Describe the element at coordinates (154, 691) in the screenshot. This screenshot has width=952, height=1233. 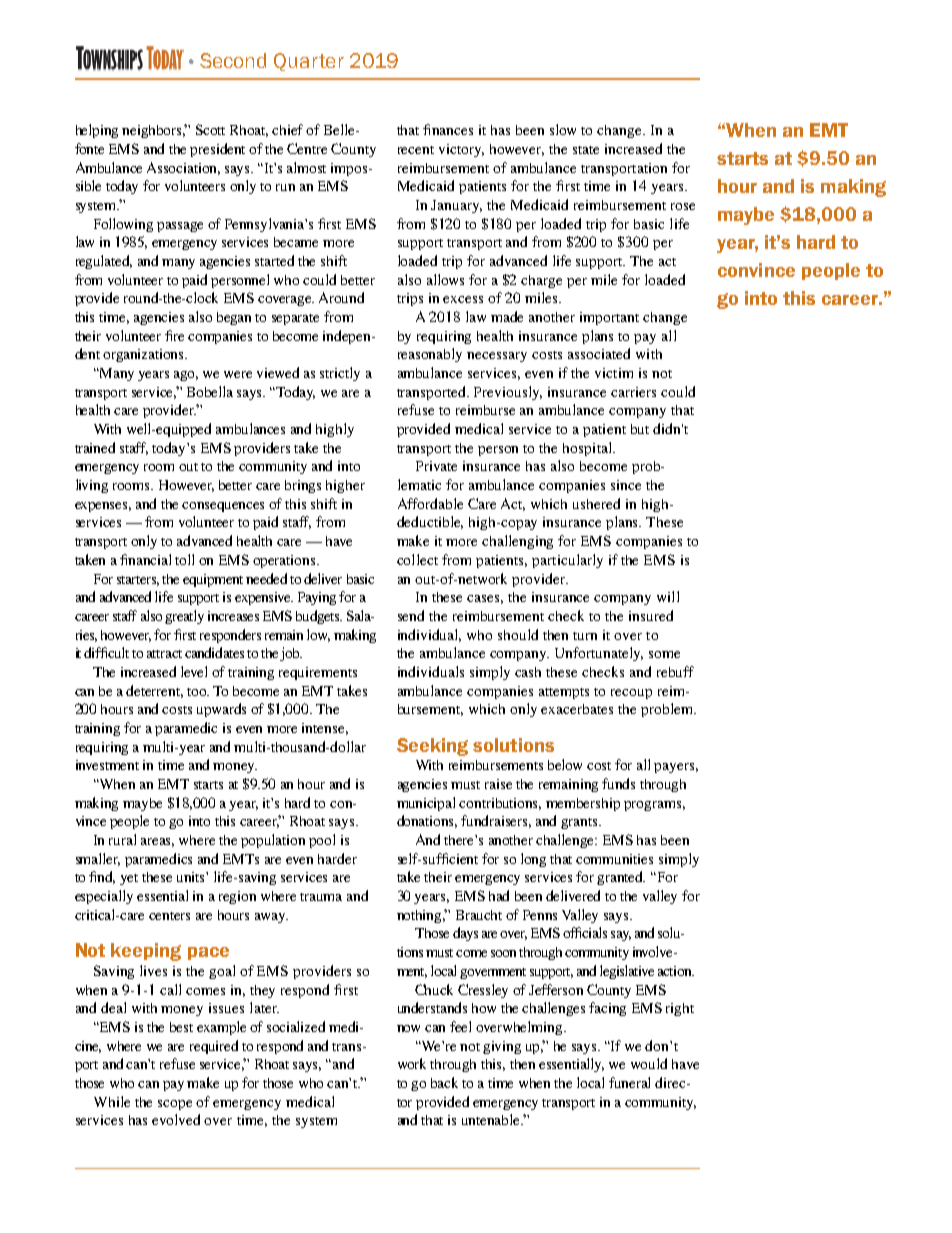
I see `deterrent` at that location.
